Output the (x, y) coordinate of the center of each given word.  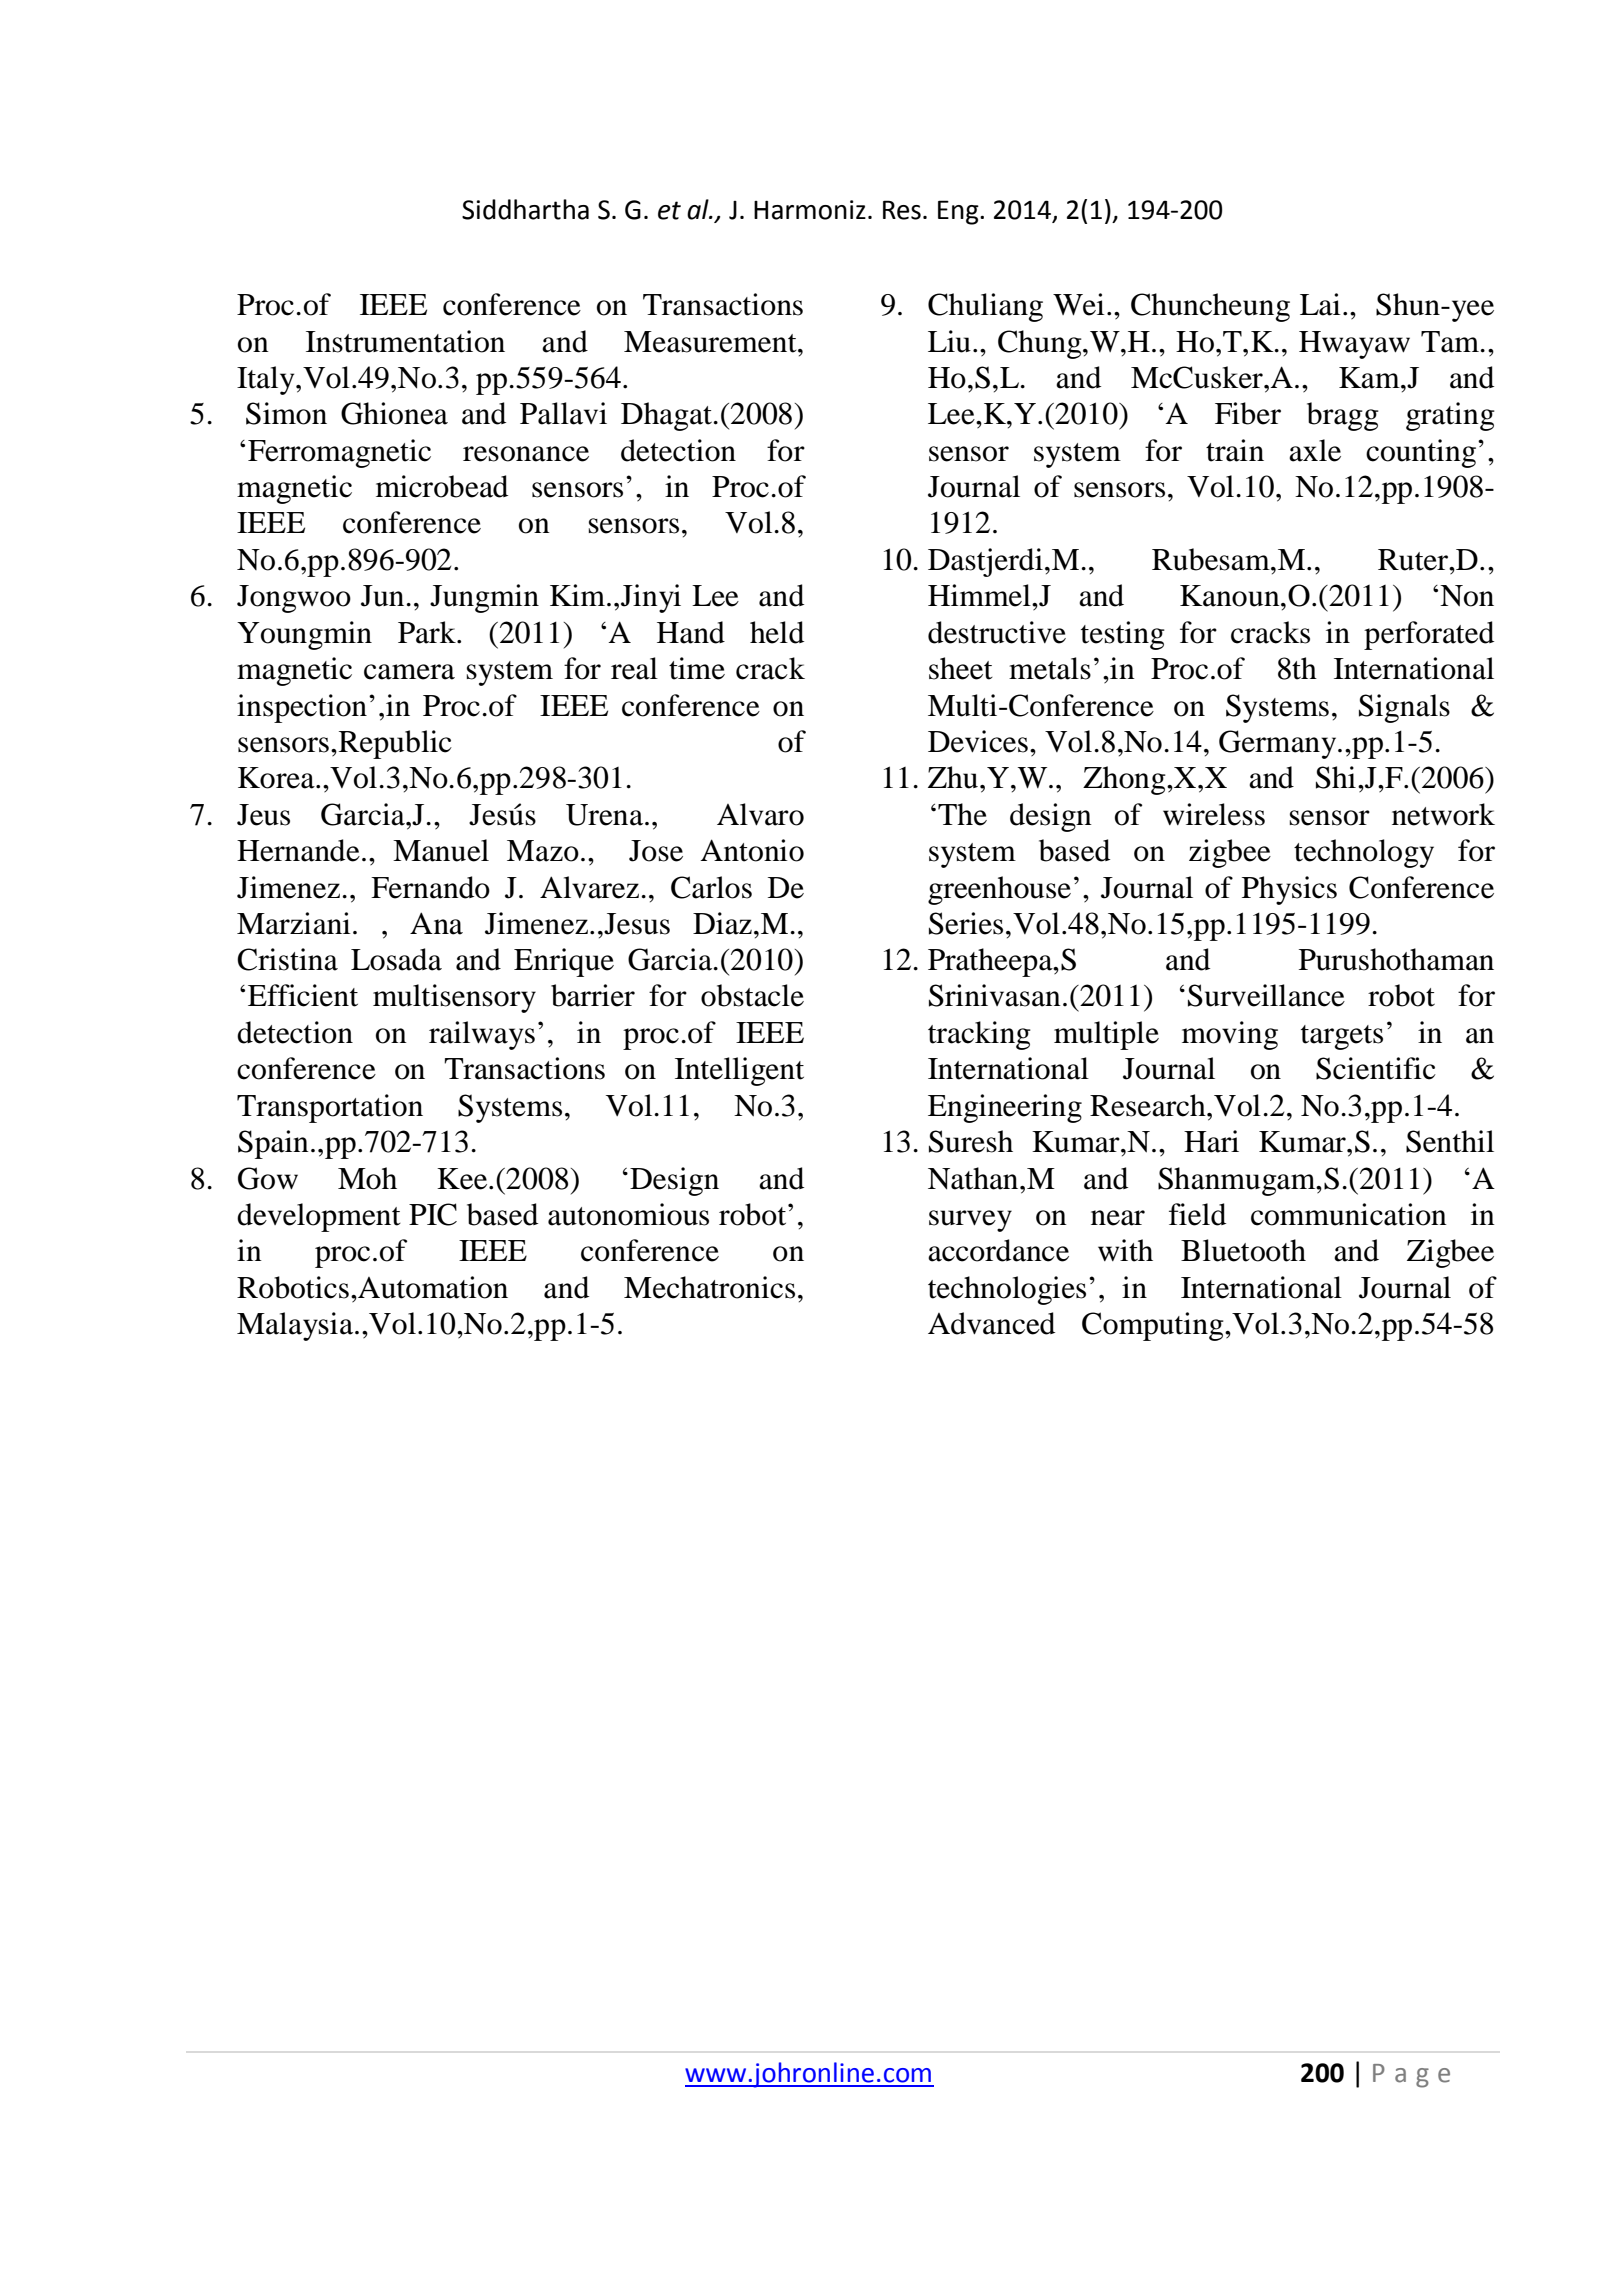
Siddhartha (525, 209)
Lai (1320, 304)
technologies (1007, 1290)
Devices (978, 741)
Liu (949, 341)
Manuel (441, 850)
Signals (1404, 708)
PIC (433, 1214)
